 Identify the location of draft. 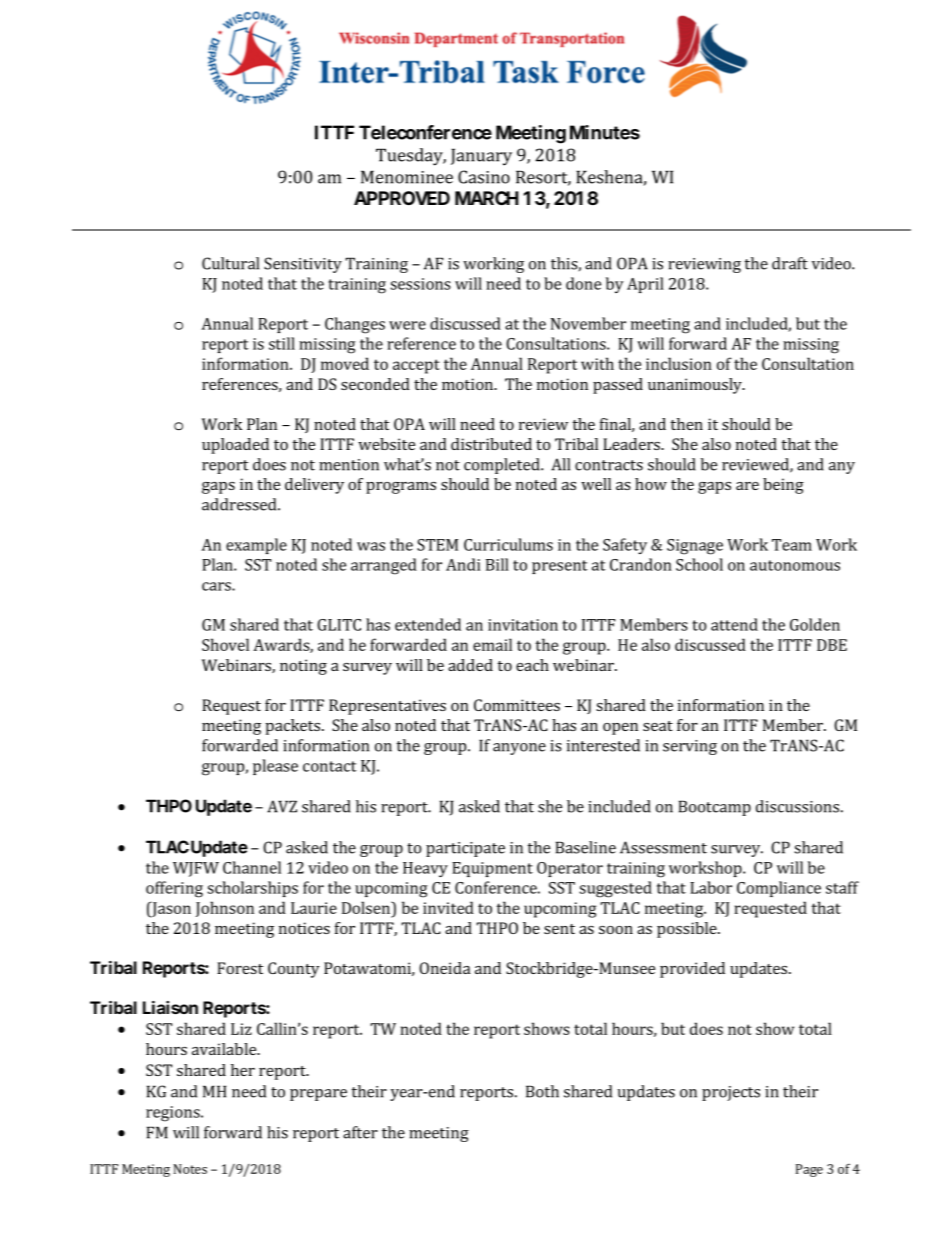
(790, 263).
